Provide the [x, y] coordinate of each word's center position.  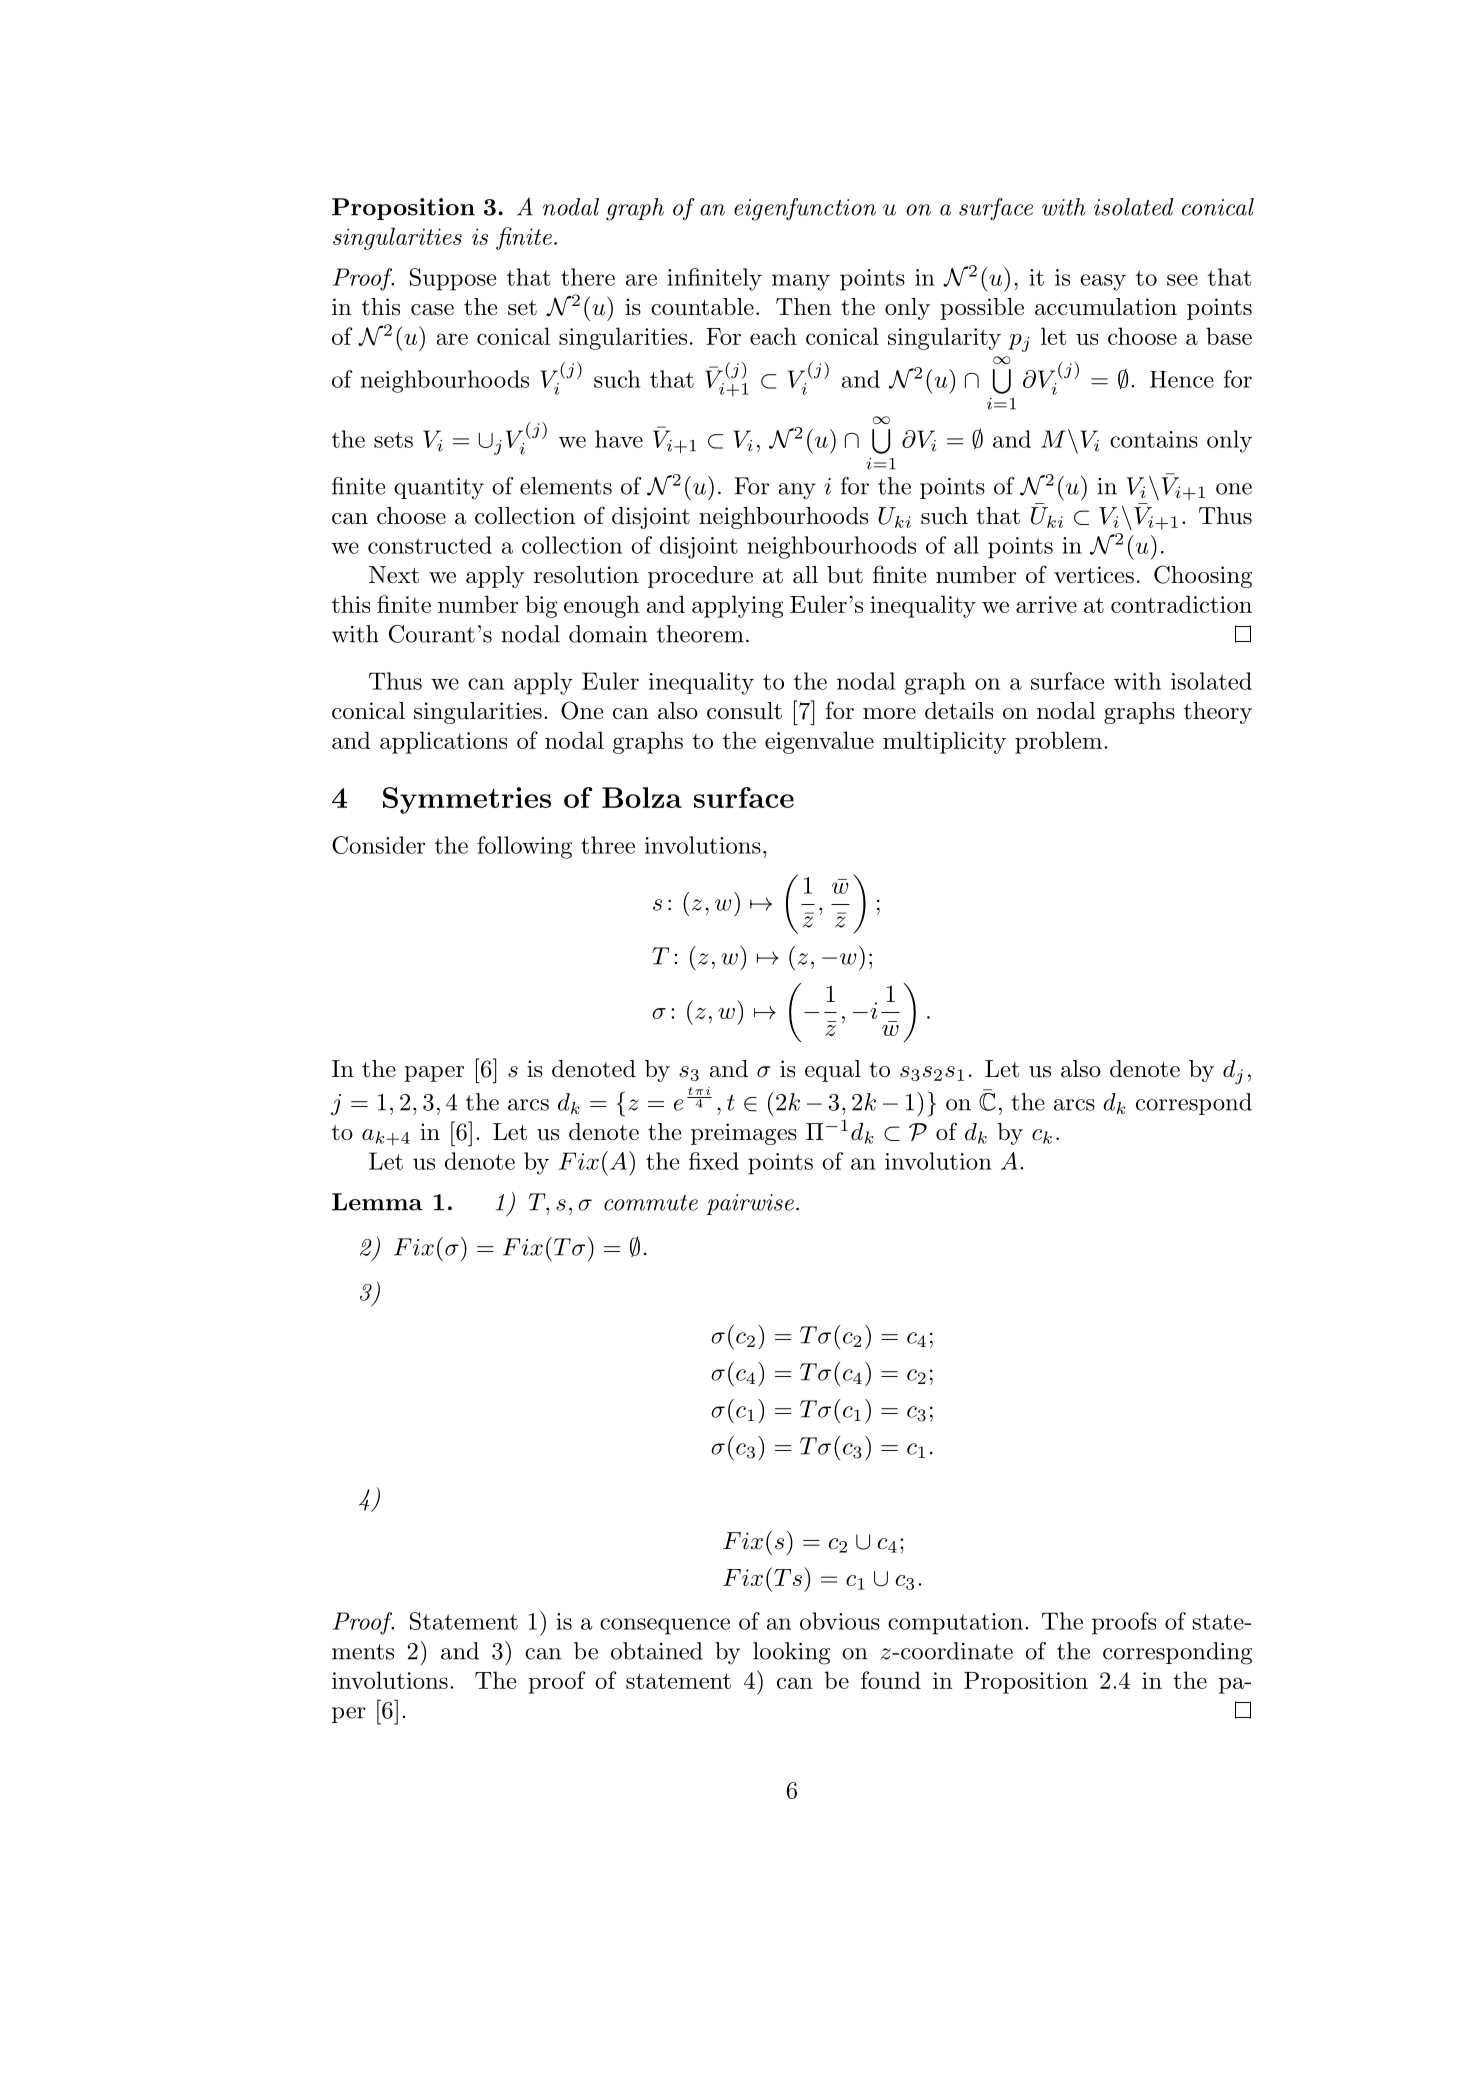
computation [955, 1624]
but [845, 575]
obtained [657, 1651]
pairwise [750, 1204]
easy [1103, 282]
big [541, 606]
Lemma [377, 1202]
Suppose [453, 279]
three [608, 845]
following [524, 847]
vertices [1094, 575]
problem [1058, 742]
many [801, 282]
